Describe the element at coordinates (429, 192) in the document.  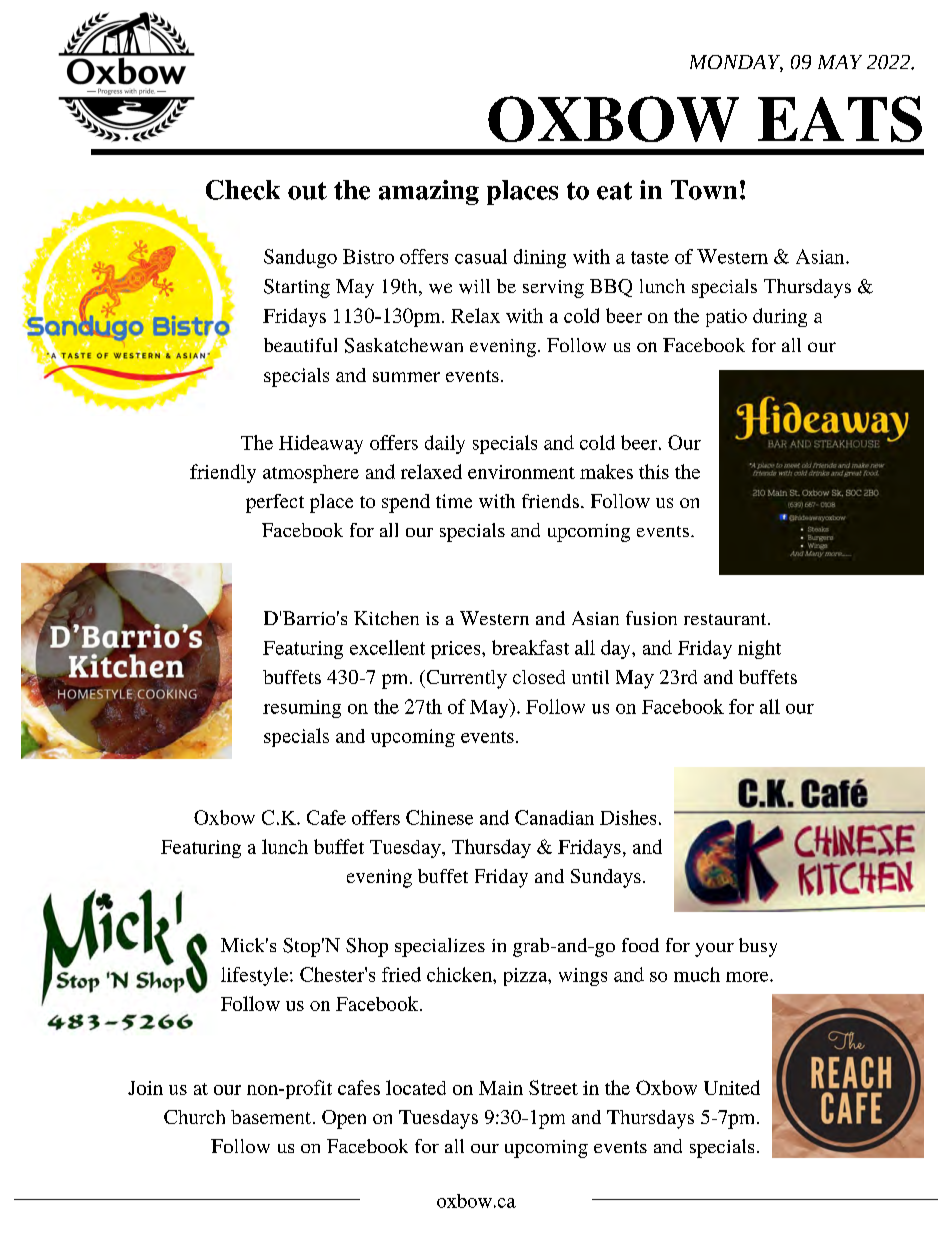
I see `amazing` at that location.
